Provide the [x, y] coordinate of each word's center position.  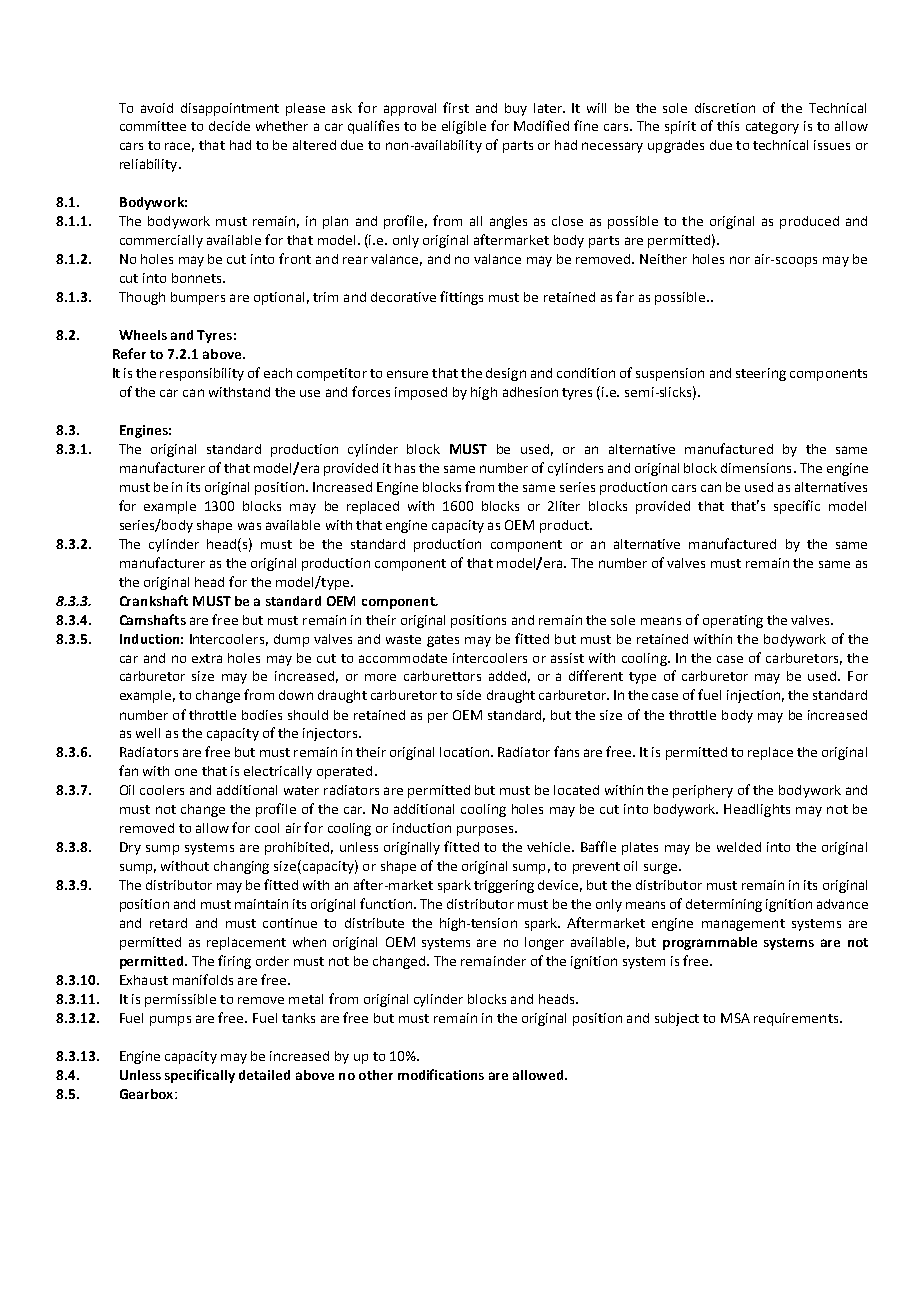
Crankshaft [154, 600]
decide [229, 126]
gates [443, 641]
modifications [441, 1074]
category [772, 128]
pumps [170, 1021]
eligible [464, 127]
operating [733, 621]
